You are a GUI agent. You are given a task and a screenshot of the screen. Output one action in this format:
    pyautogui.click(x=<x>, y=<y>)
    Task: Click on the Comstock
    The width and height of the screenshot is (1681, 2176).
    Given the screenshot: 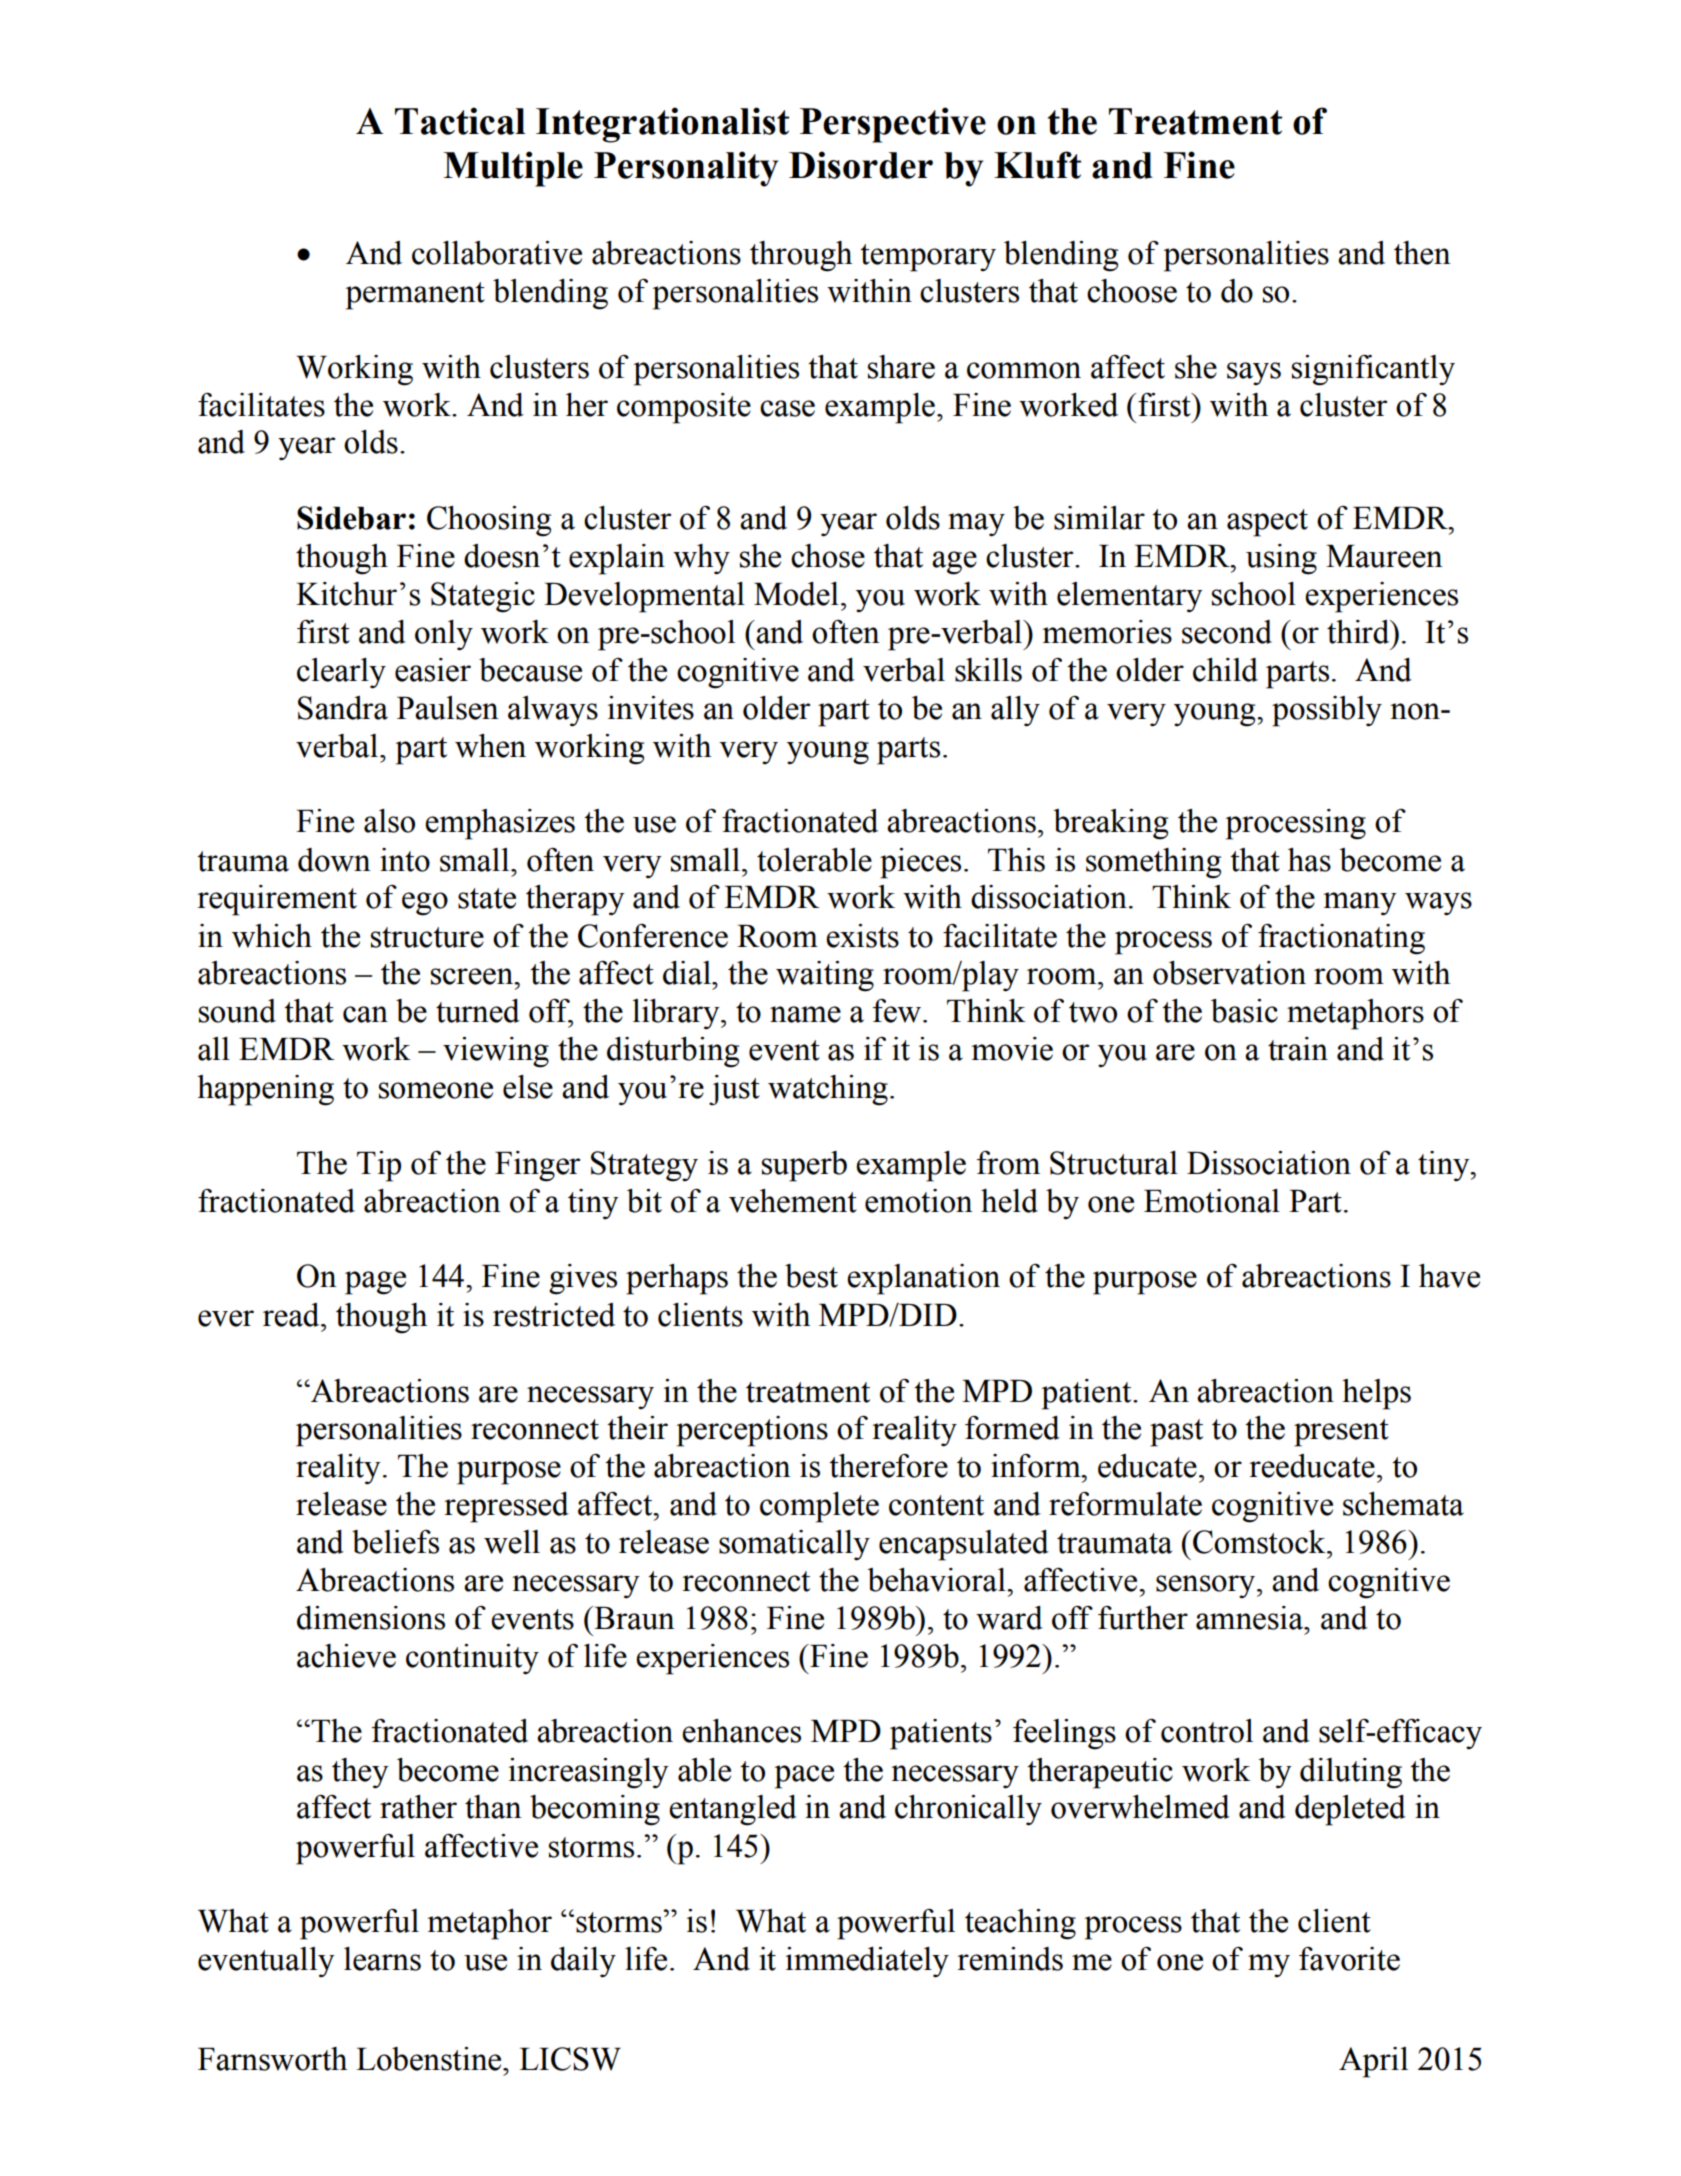 What is the action you would take?
    pyautogui.click(x=1260, y=1542)
